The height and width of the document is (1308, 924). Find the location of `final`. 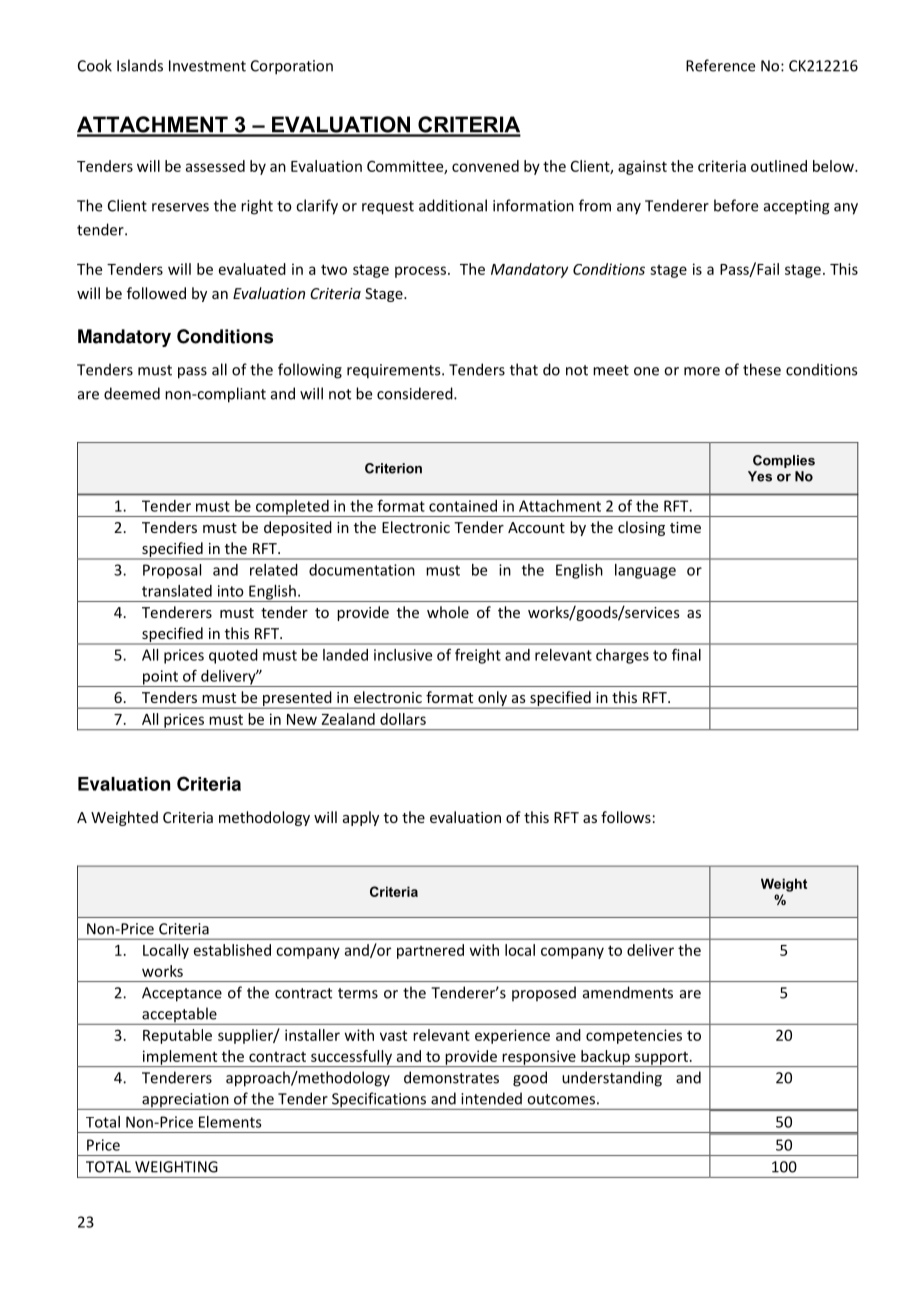

final is located at coordinates (686, 654).
